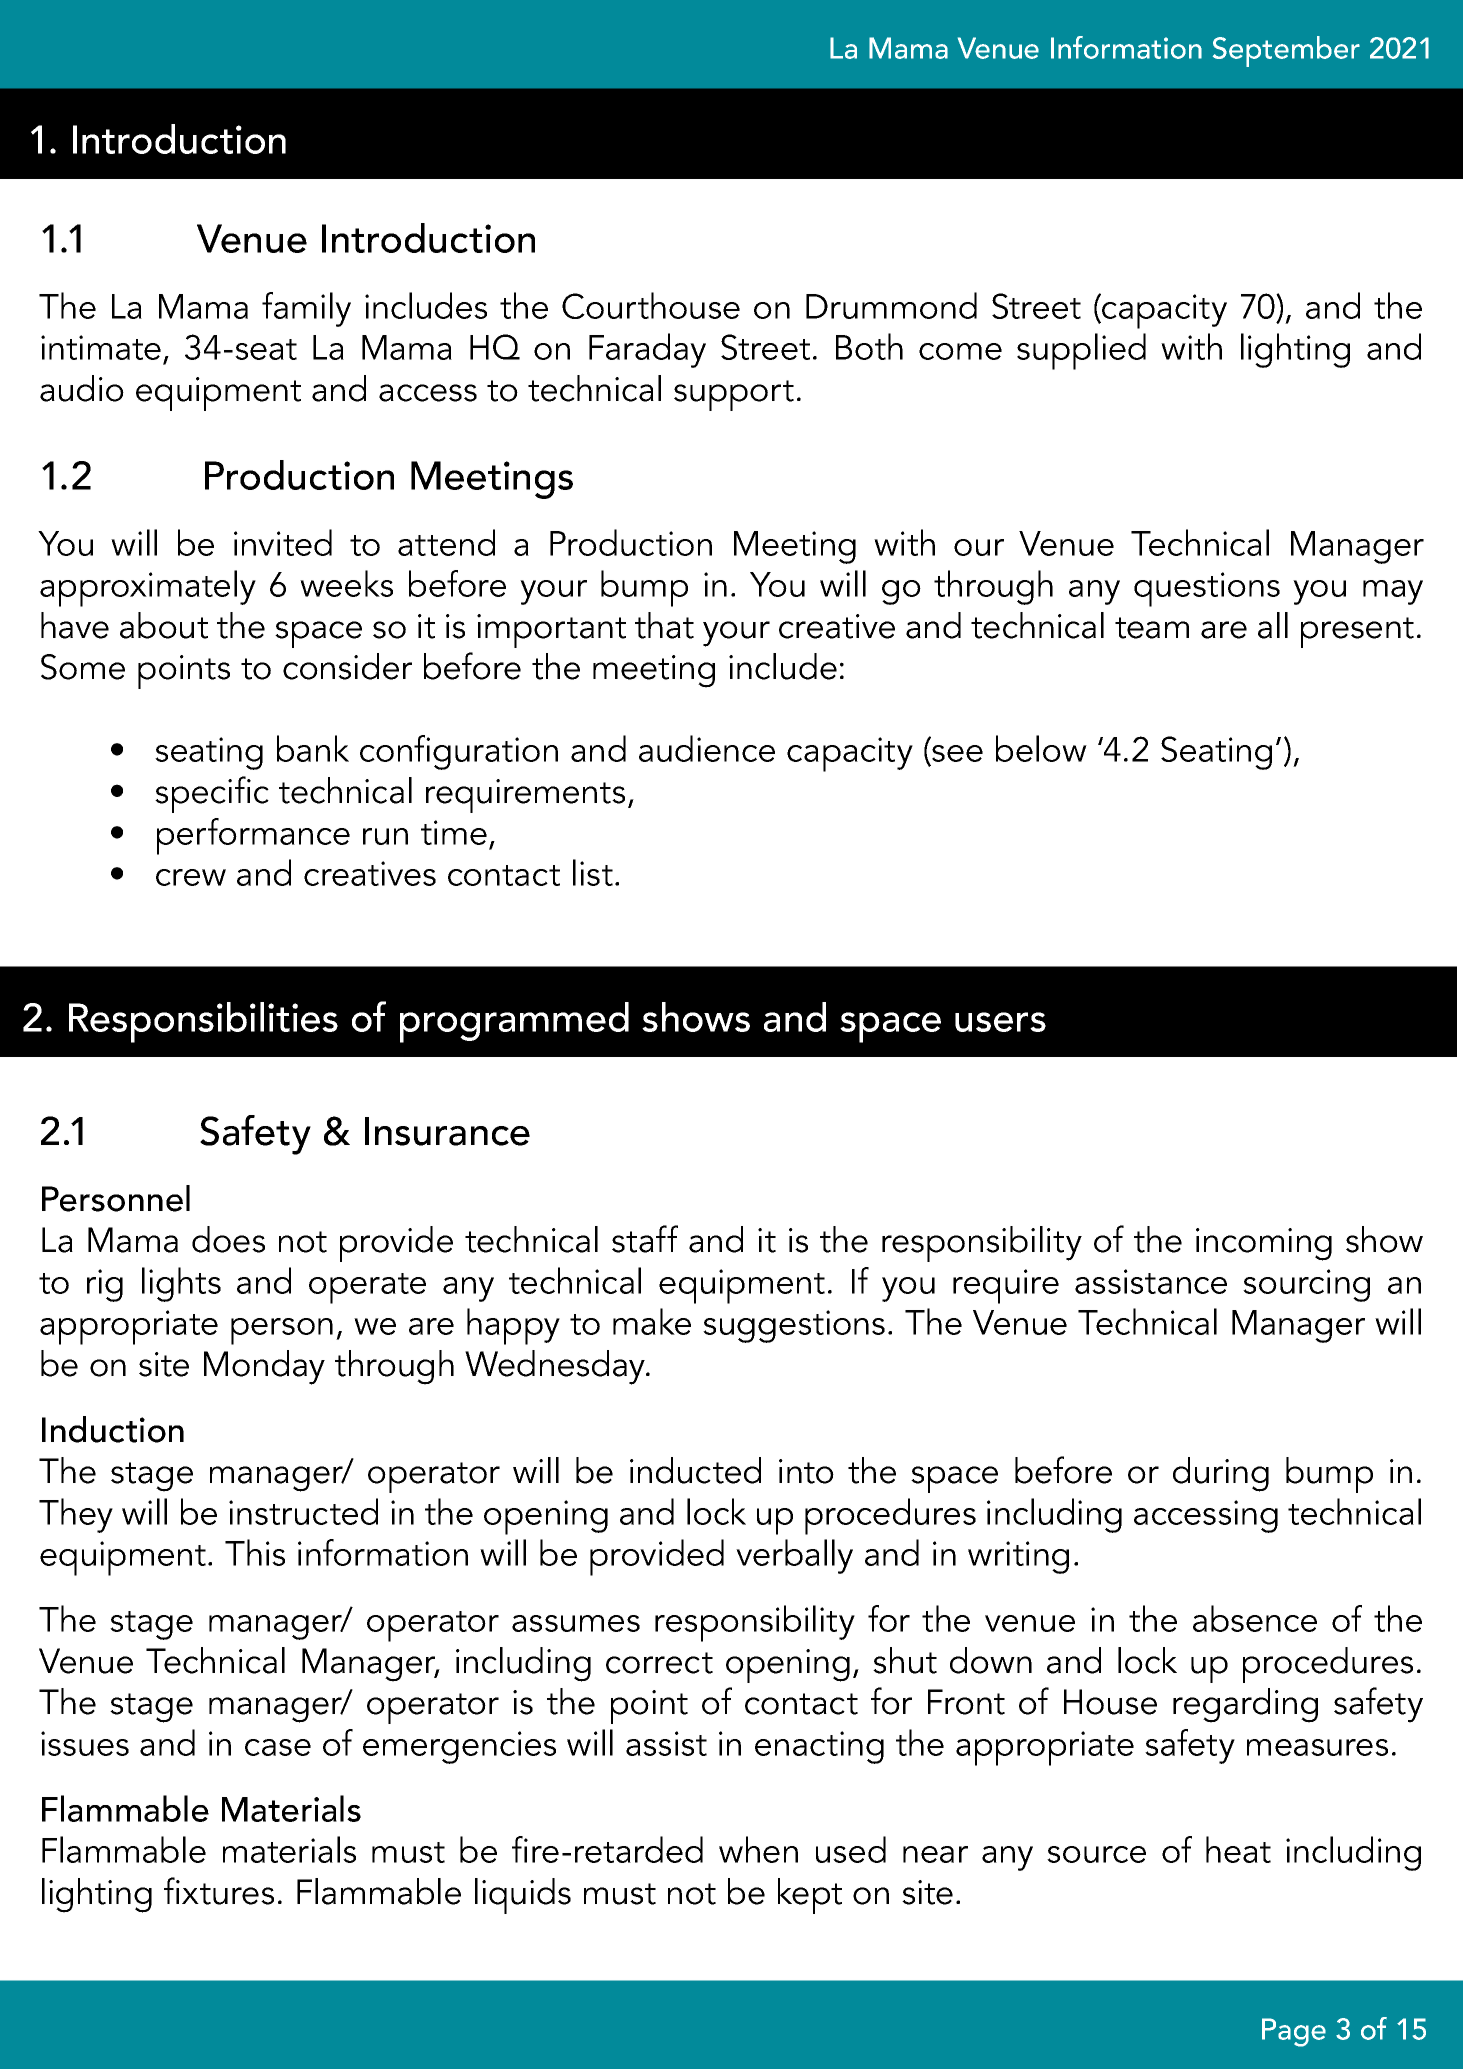 This screenshot has width=1463, height=2069. What do you see at coordinates (810, 1896) in the screenshot?
I see `kept` at bounding box center [810, 1896].
